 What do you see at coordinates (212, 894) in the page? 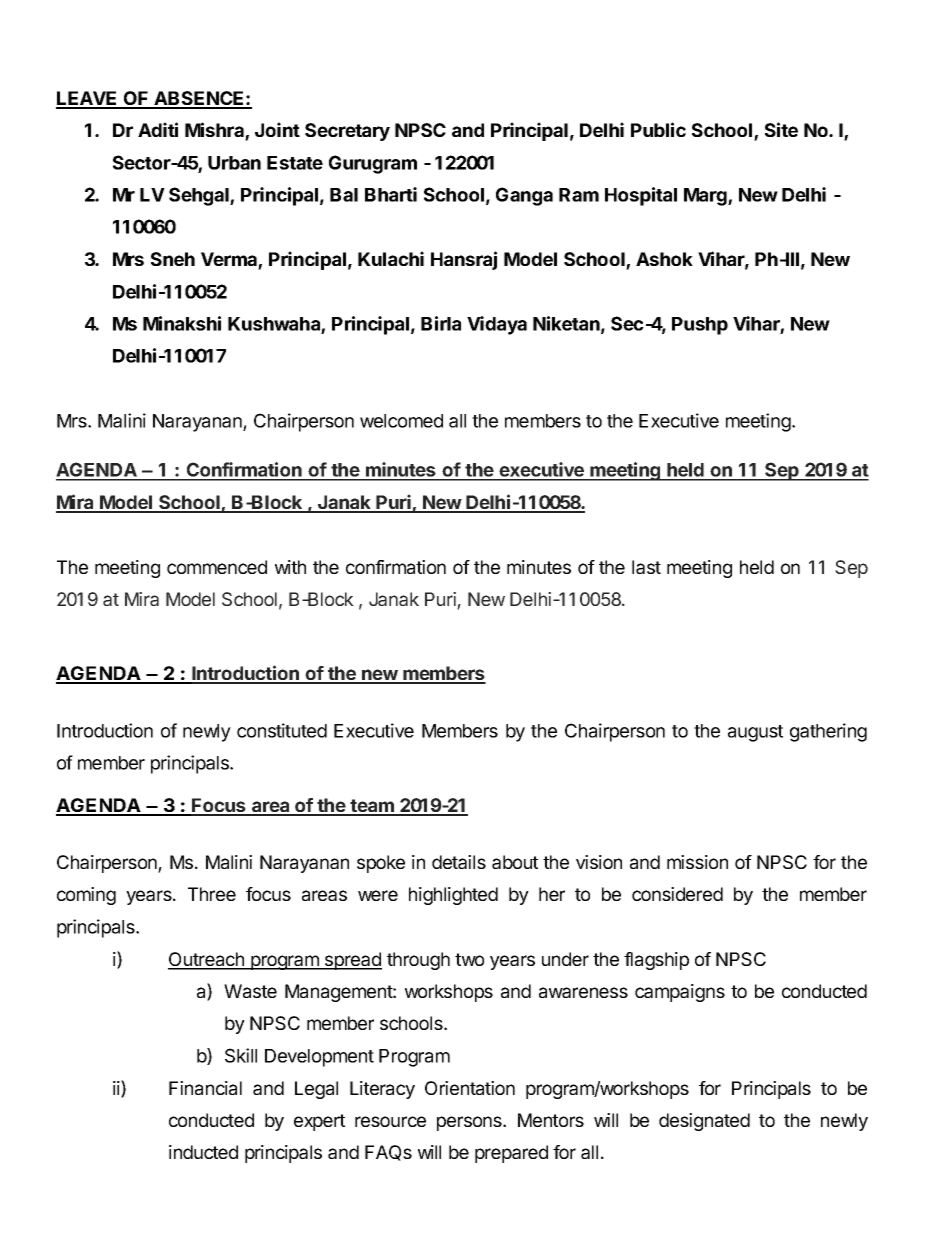
I see `Three` at bounding box center [212, 894].
